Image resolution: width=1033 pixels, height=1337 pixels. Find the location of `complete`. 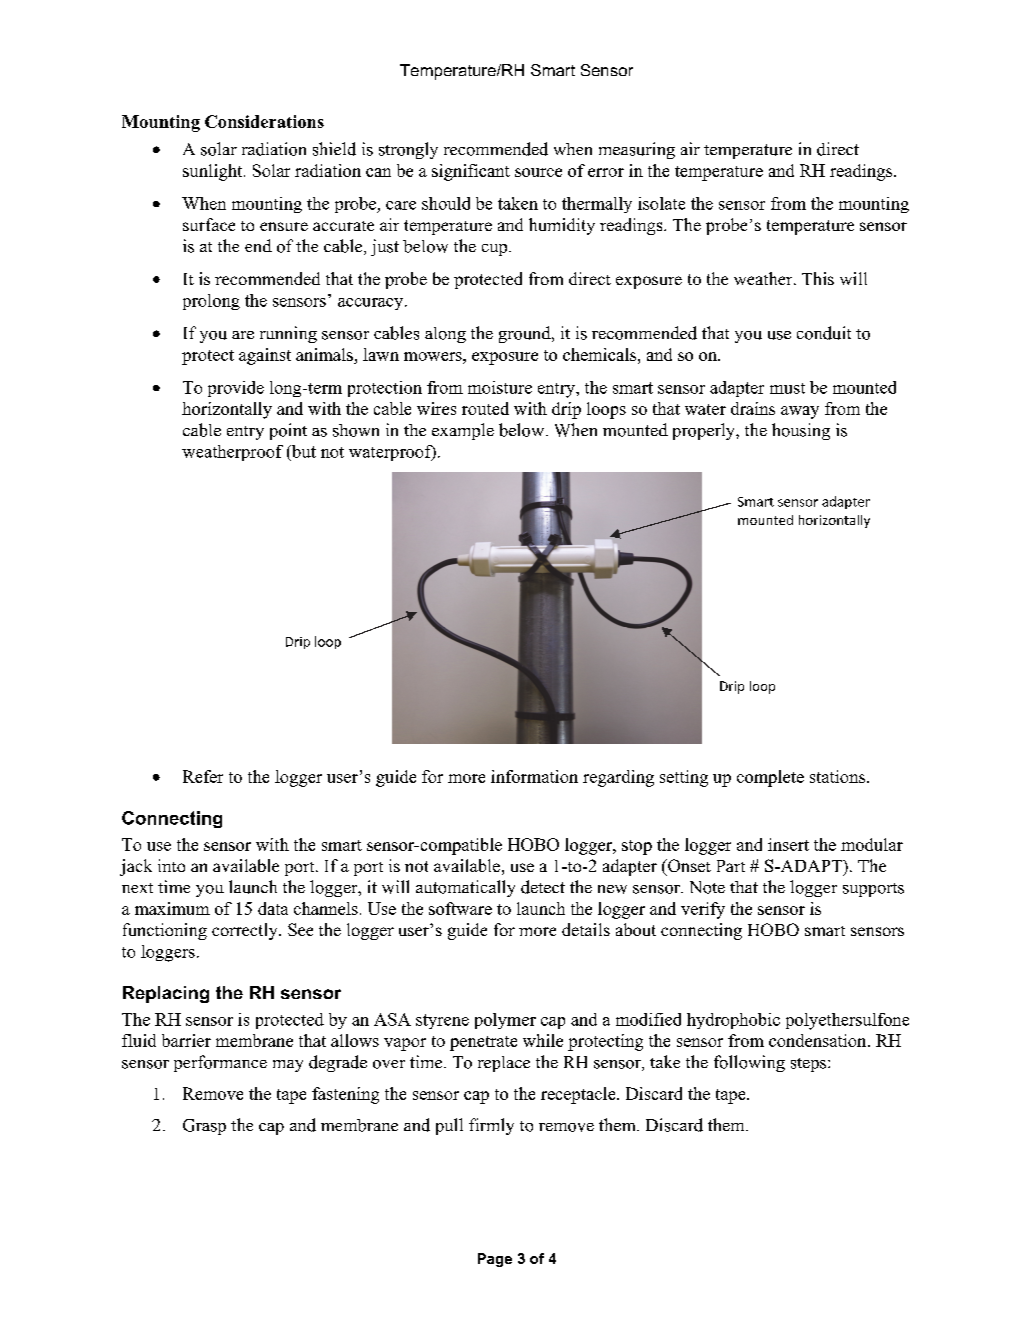

complete is located at coordinates (770, 778).
